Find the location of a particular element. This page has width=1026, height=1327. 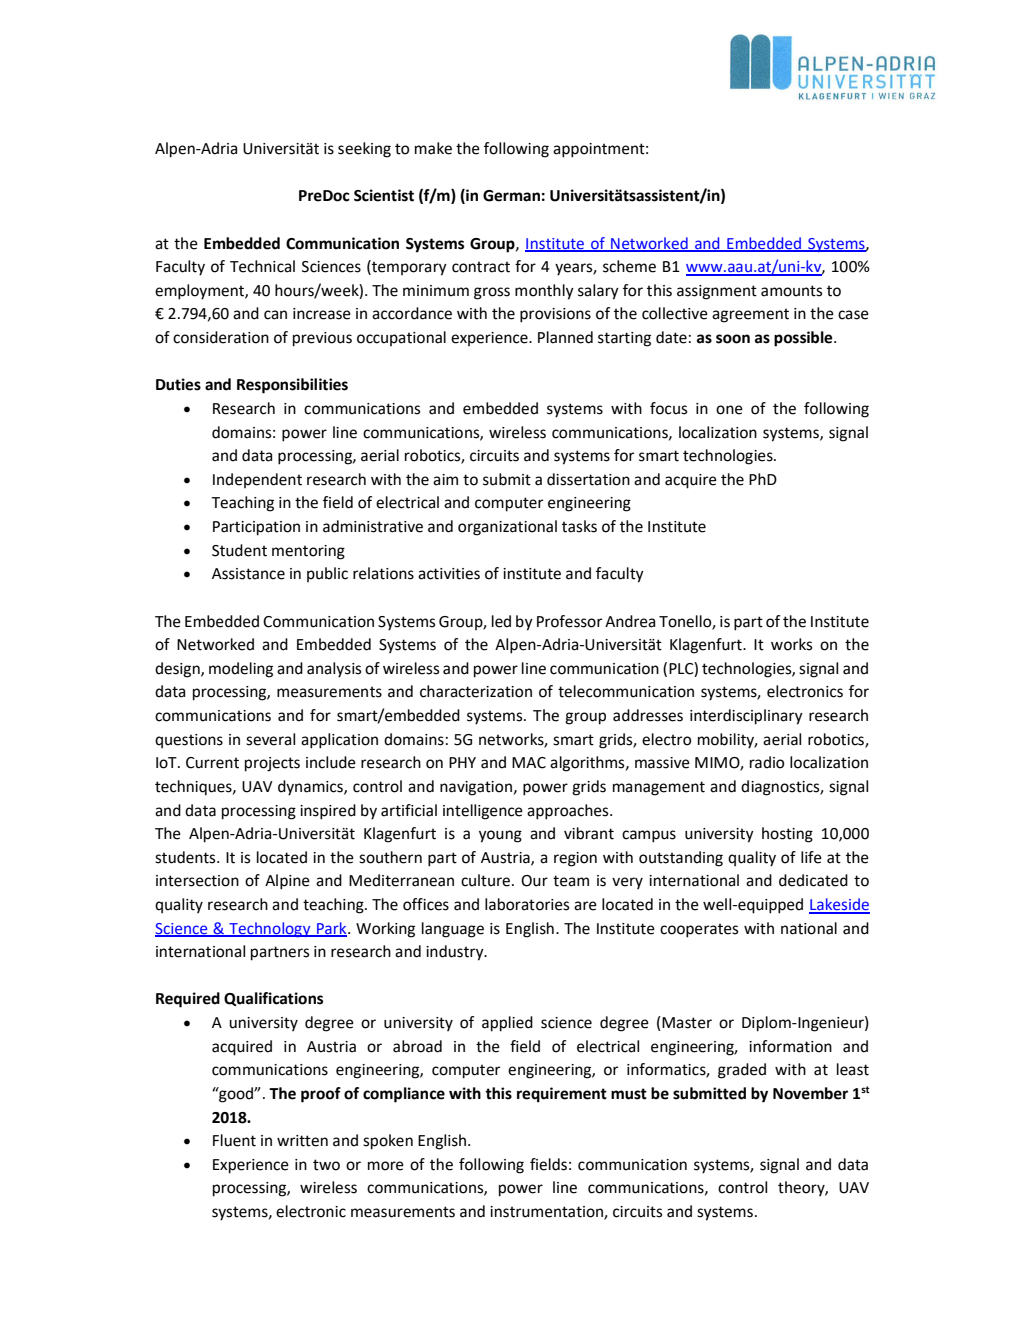

interdisciplinary is located at coordinates (746, 717).
